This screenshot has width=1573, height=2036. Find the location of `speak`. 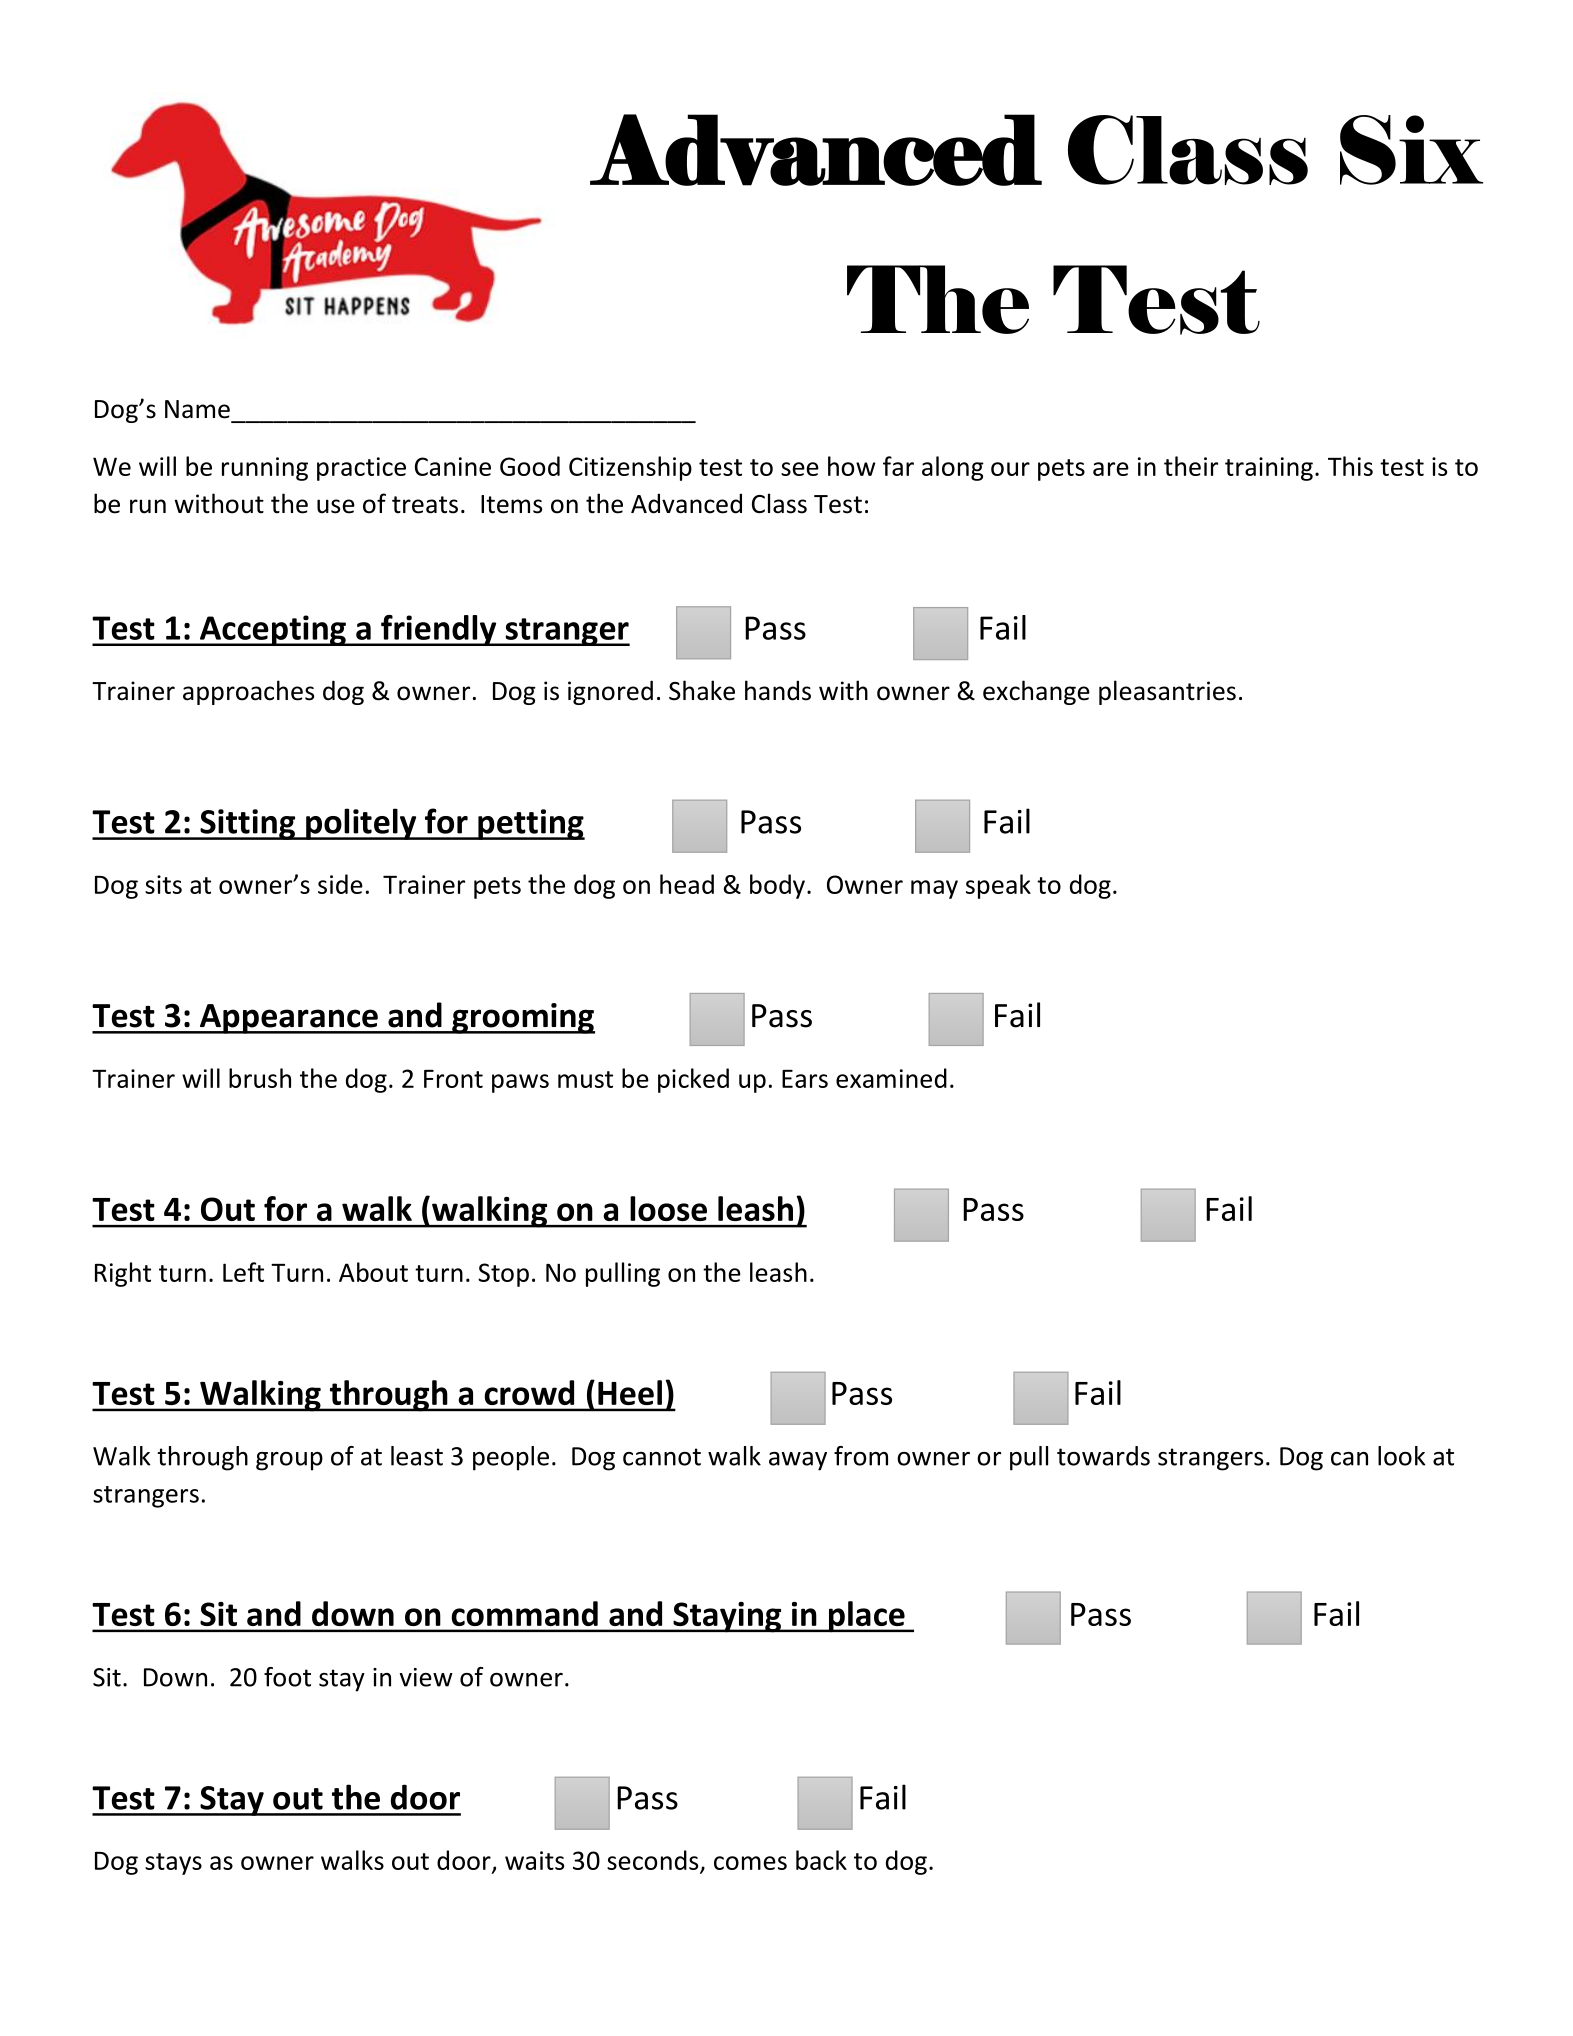

speak is located at coordinates (998, 886).
